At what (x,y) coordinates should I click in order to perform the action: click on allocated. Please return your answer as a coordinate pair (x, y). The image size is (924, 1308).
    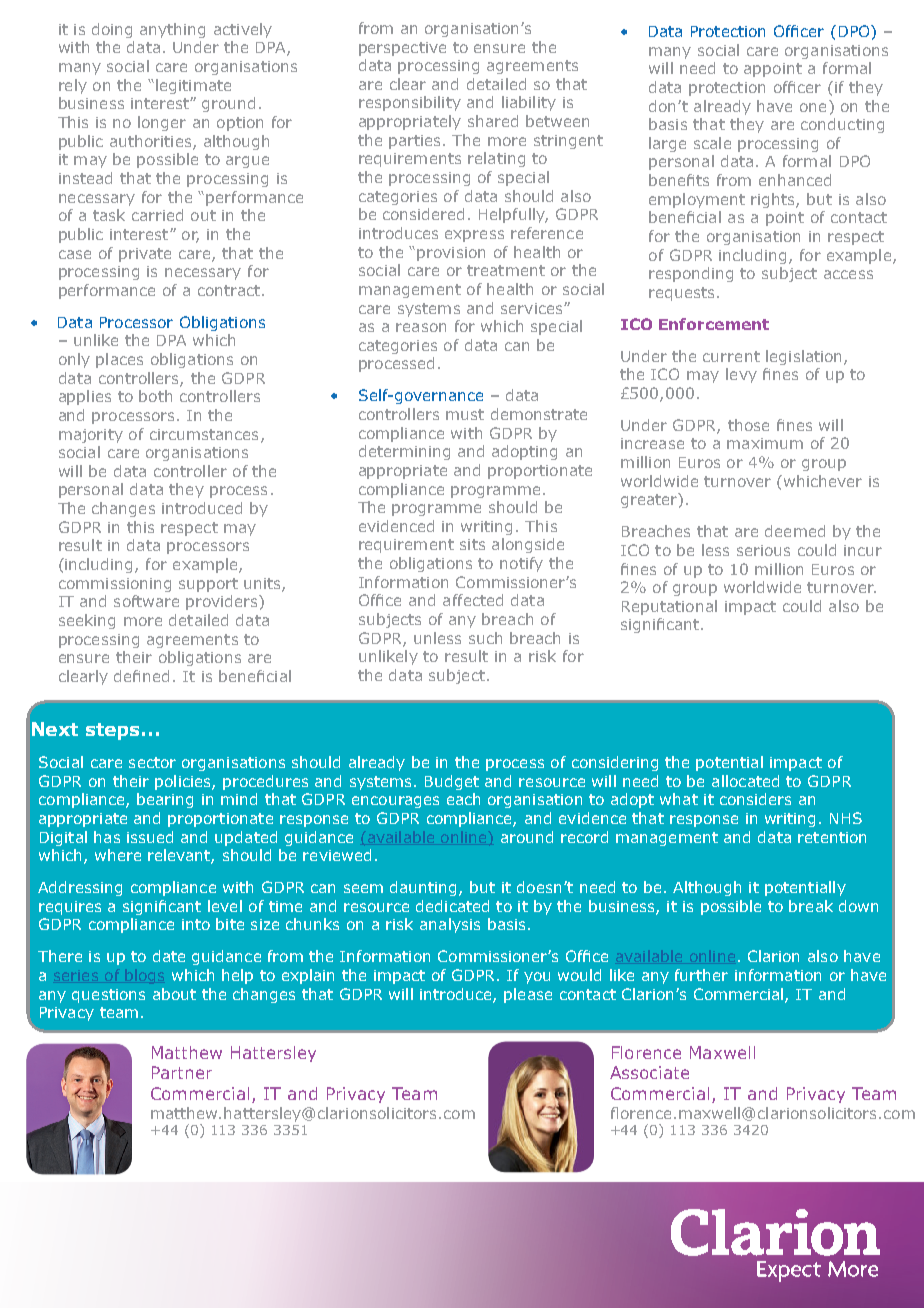
    Looking at the image, I should click on (745, 781).
